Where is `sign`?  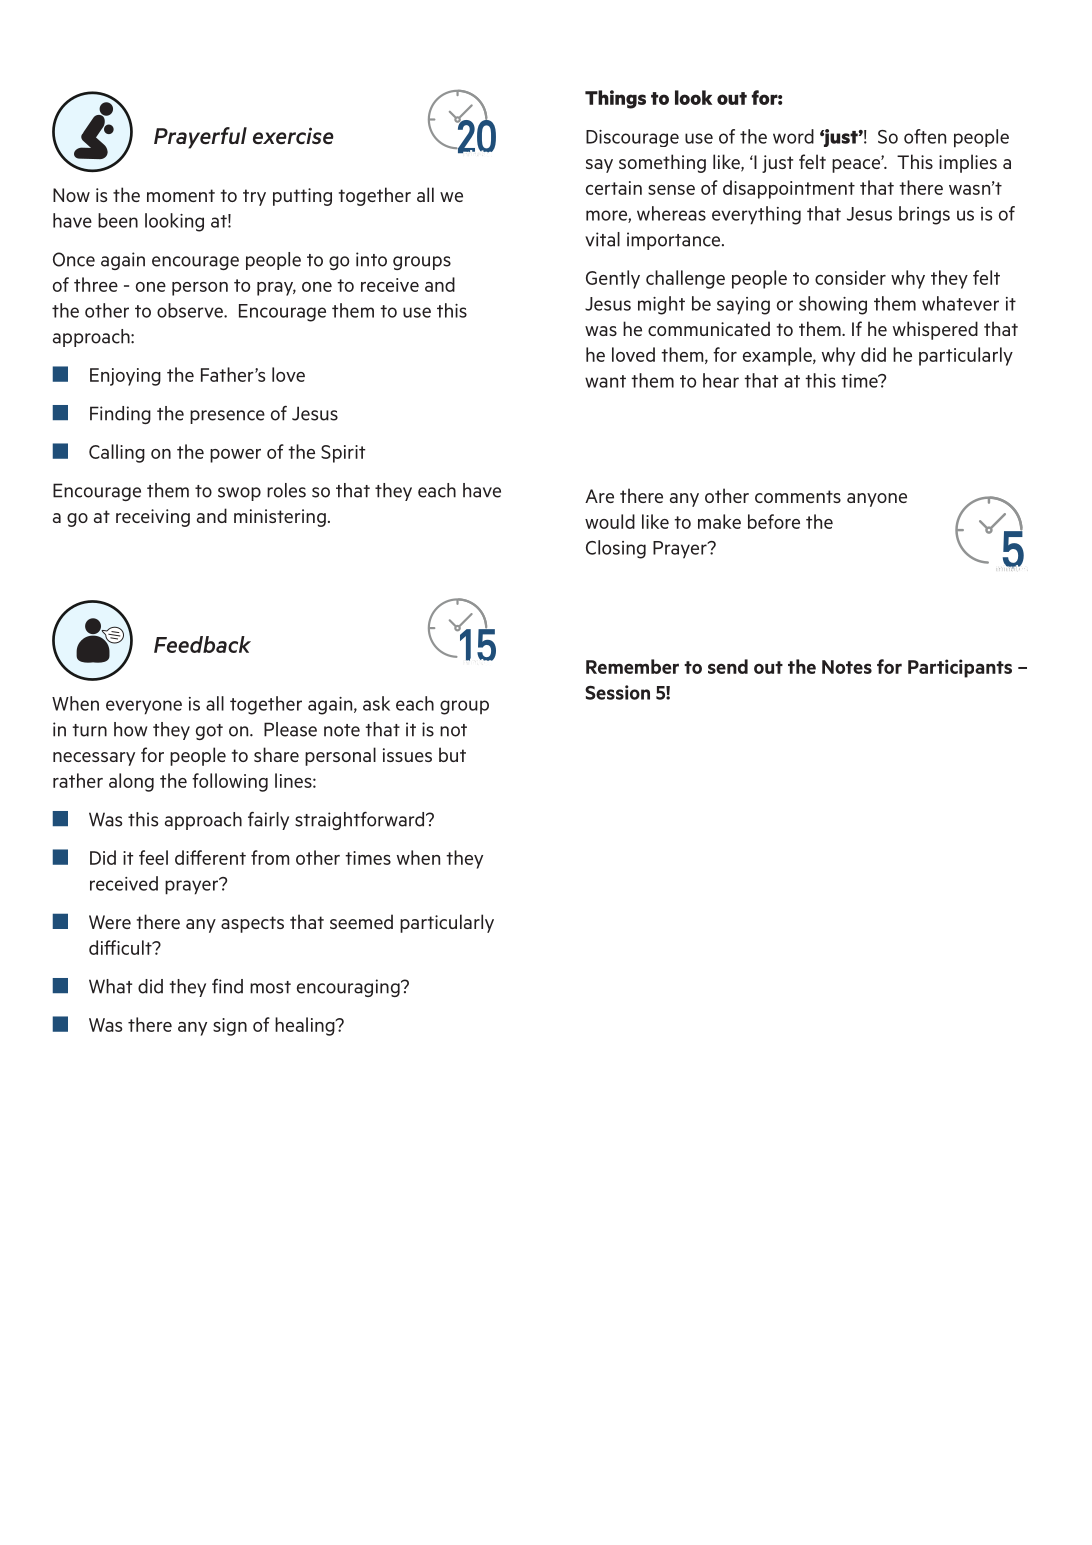 sign is located at coordinates (230, 1027).
